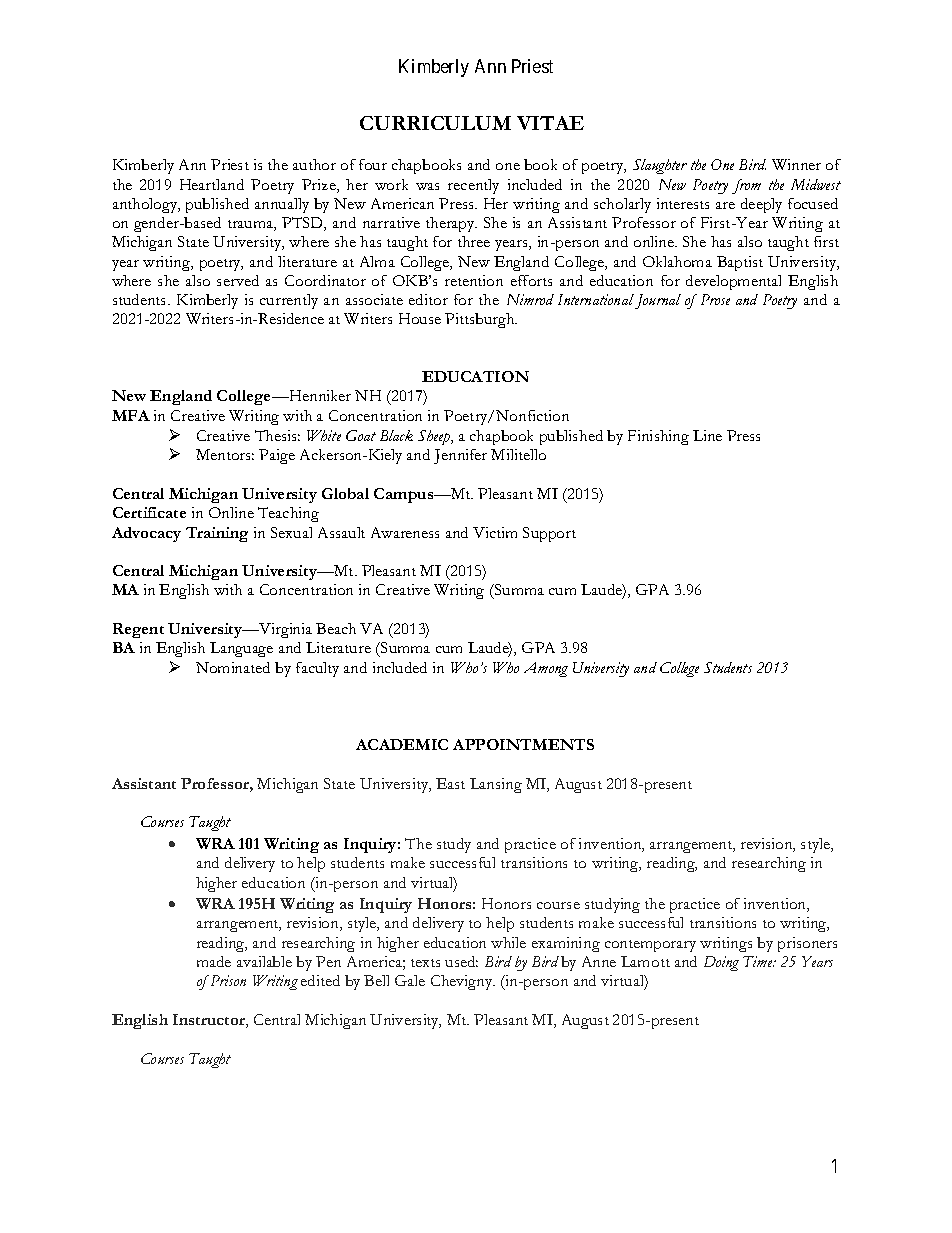 The width and height of the screenshot is (952, 1233). I want to click on Support, so click(549, 534).
